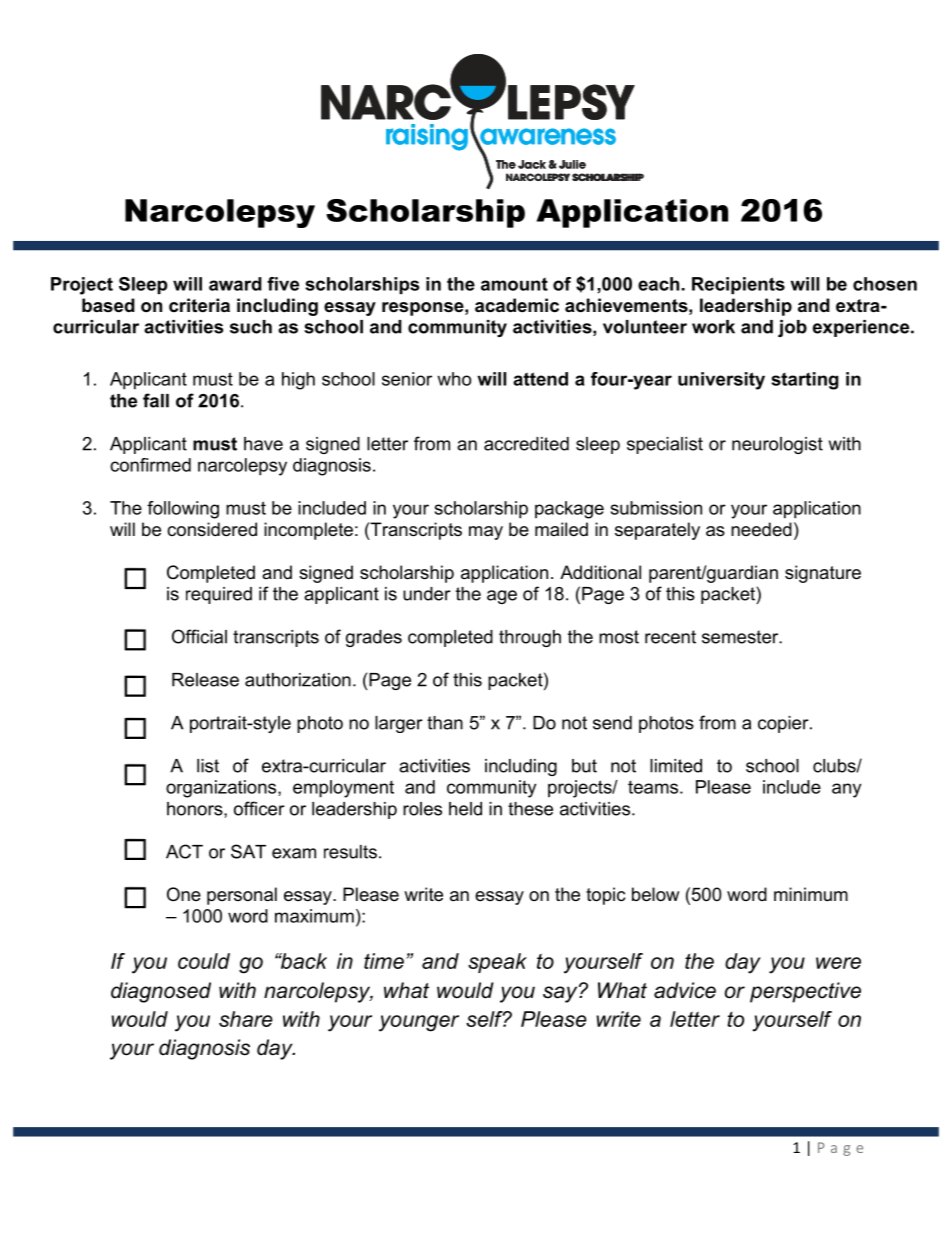 The image size is (952, 1233). What do you see at coordinates (497, 963) in the page?
I see `speak` at bounding box center [497, 963].
